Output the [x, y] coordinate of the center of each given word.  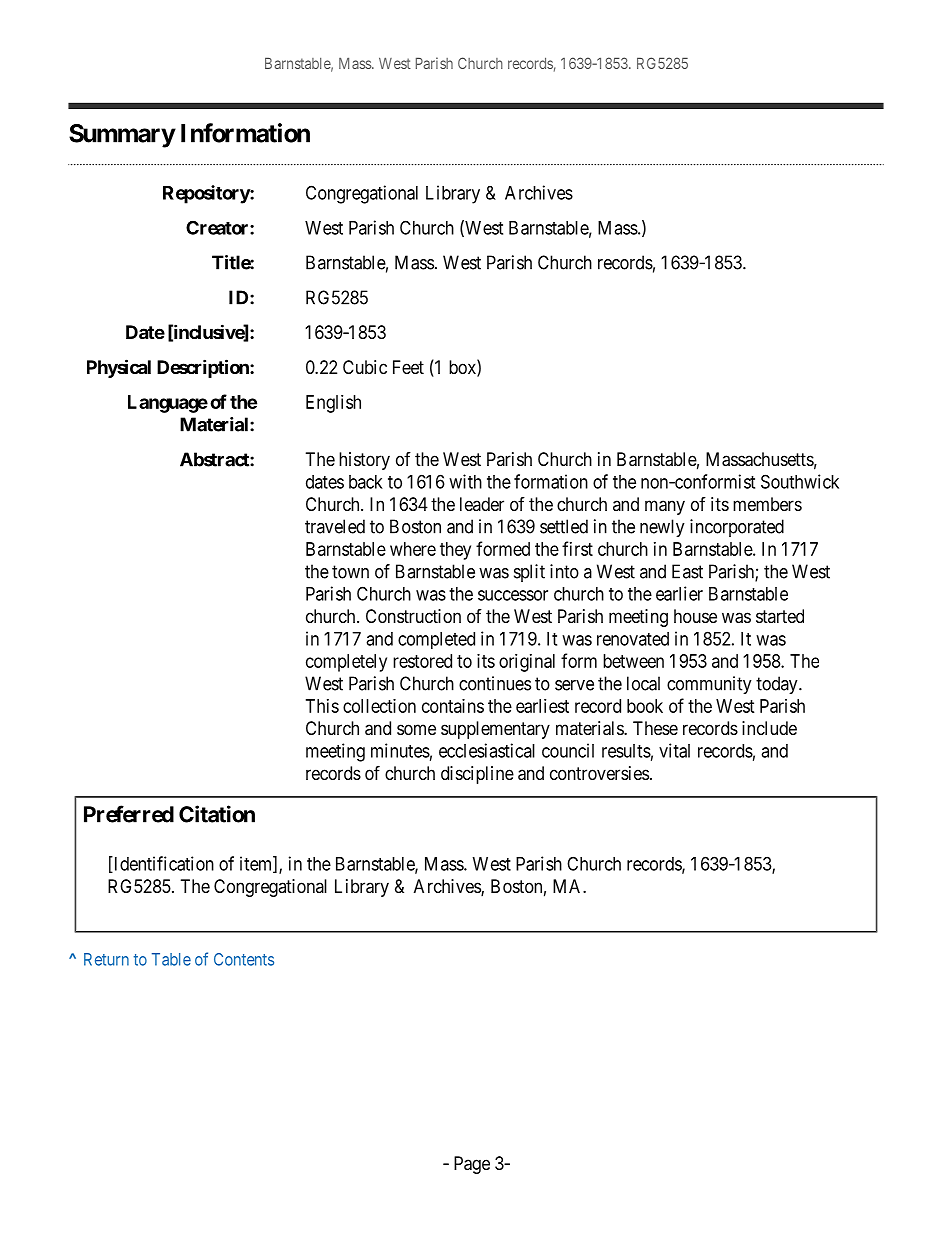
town [350, 572]
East [687, 571]
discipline [477, 775]
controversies [599, 773]
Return [106, 959]
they [455, 551]
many [665, 507]
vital [674, 750]
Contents [244, 959]
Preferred [129, 814]
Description [204, 368]
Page [472, 1165]
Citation [217, 814]
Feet [408, 367]
